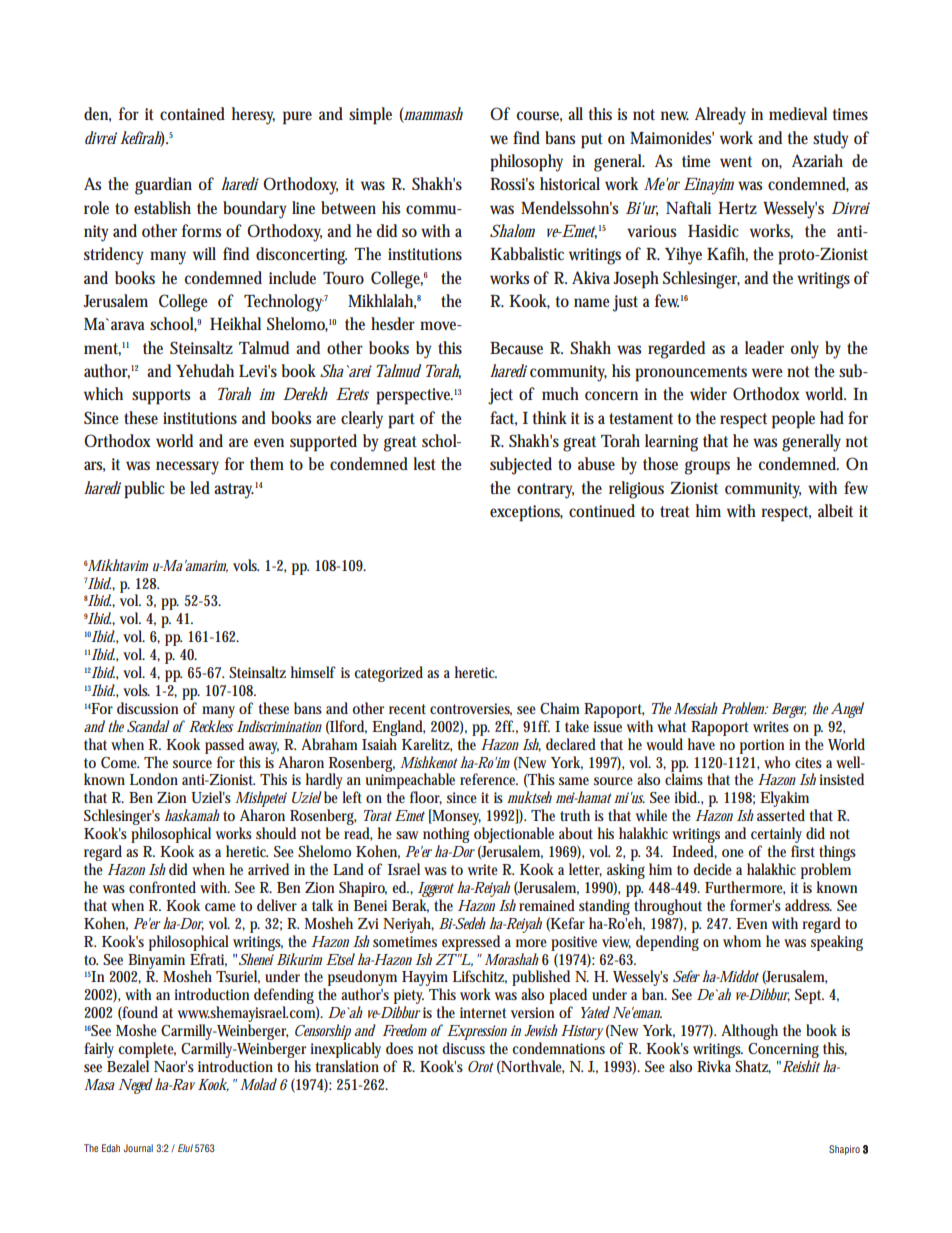  I want to click on Expression, so click(477, 1032).
